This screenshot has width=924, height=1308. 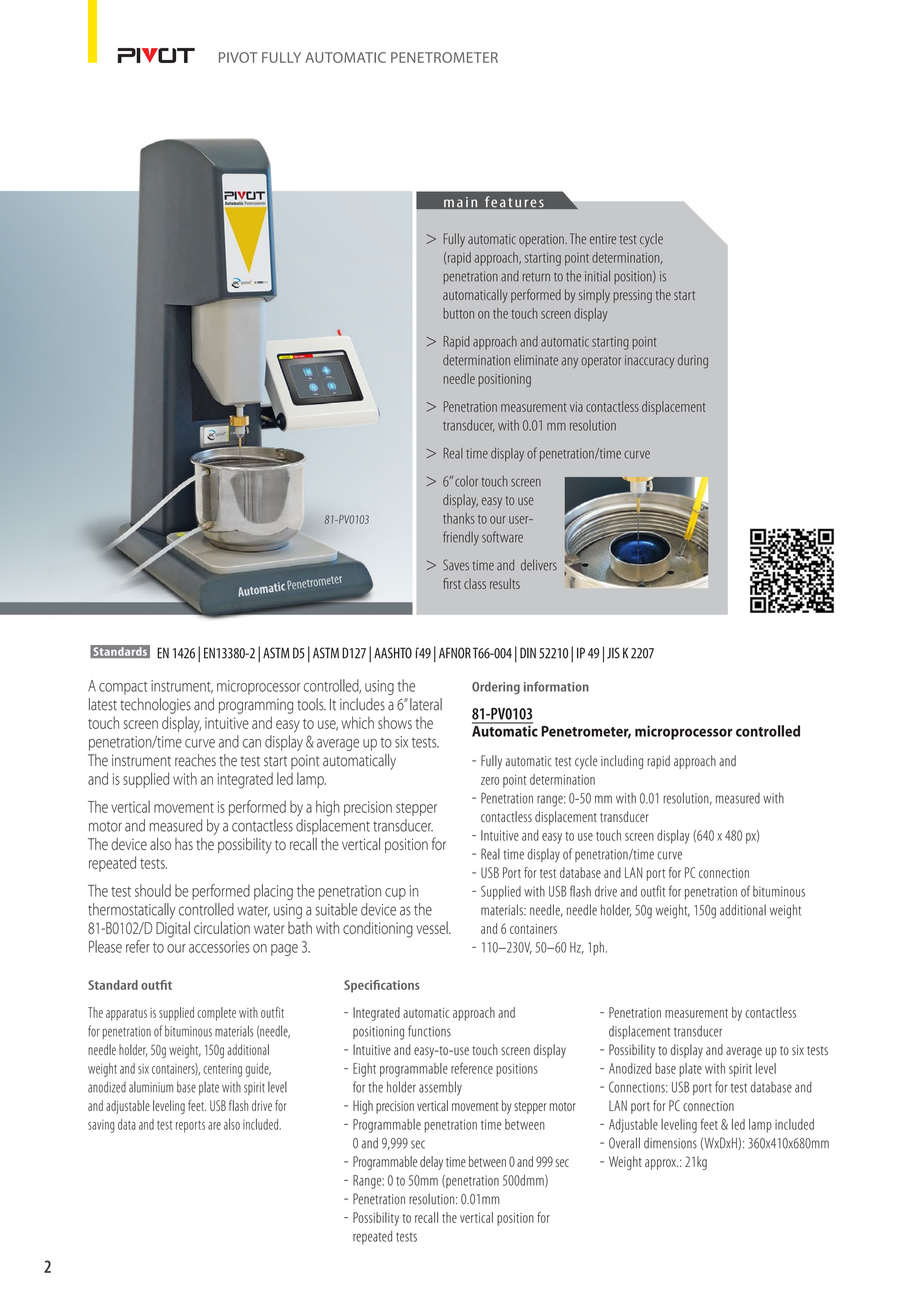 I want to click on conditioning, so click(x=378, y=930).
